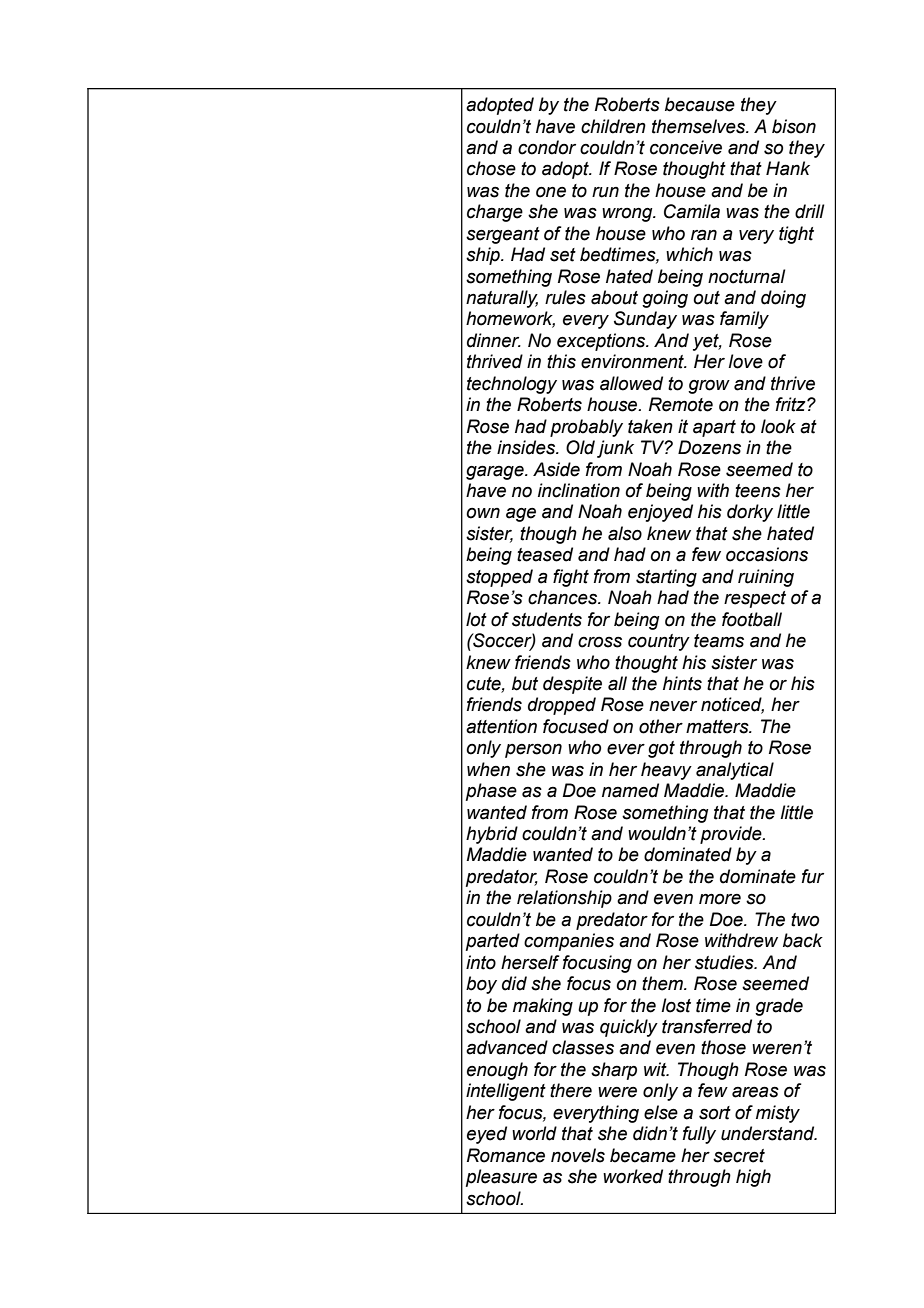  Describe the element at coordinates (547, 147) in the screenshot. I see `condor` at that location.
